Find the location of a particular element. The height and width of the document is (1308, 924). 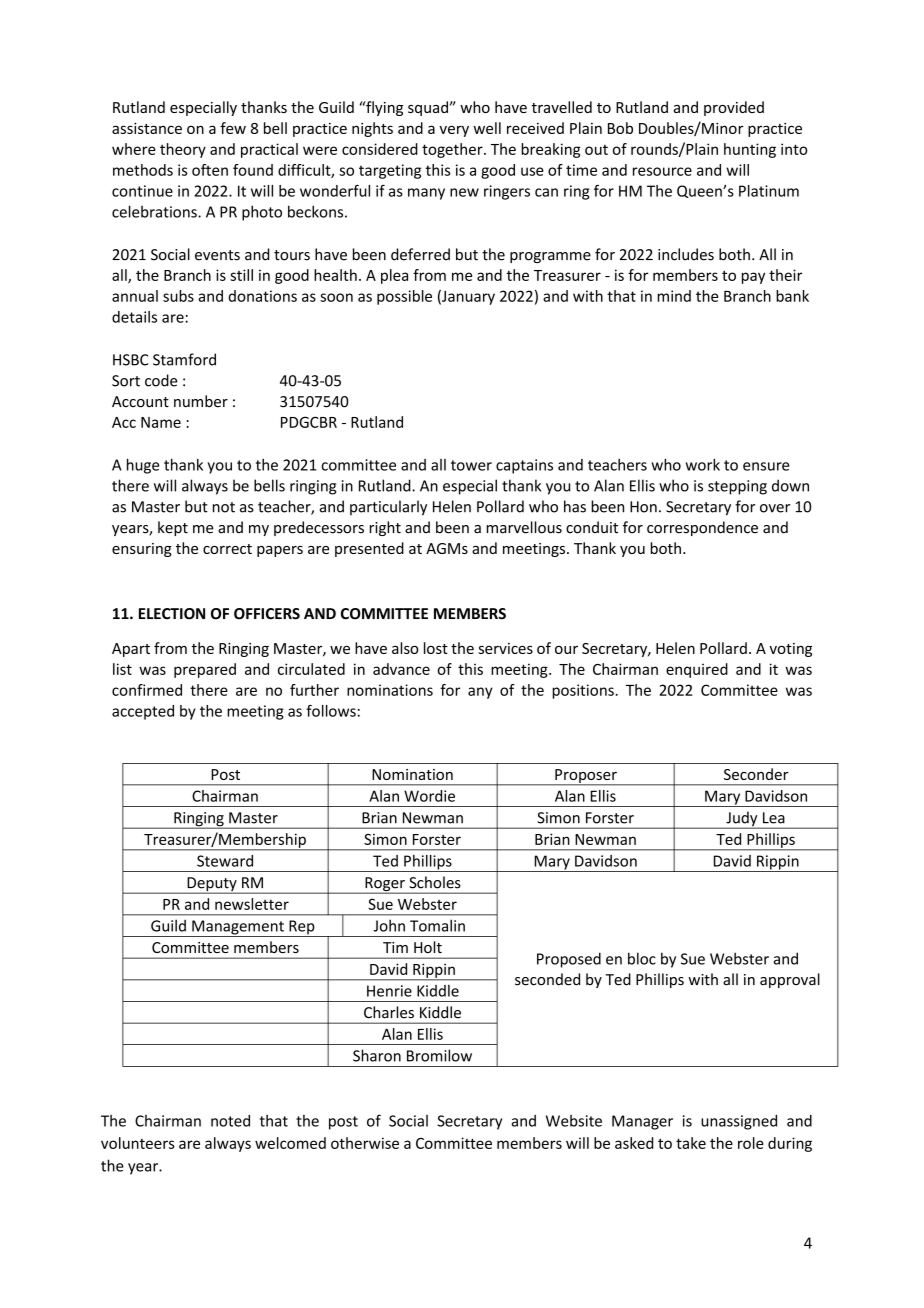

noted is located at coordinates (230, 1120).
